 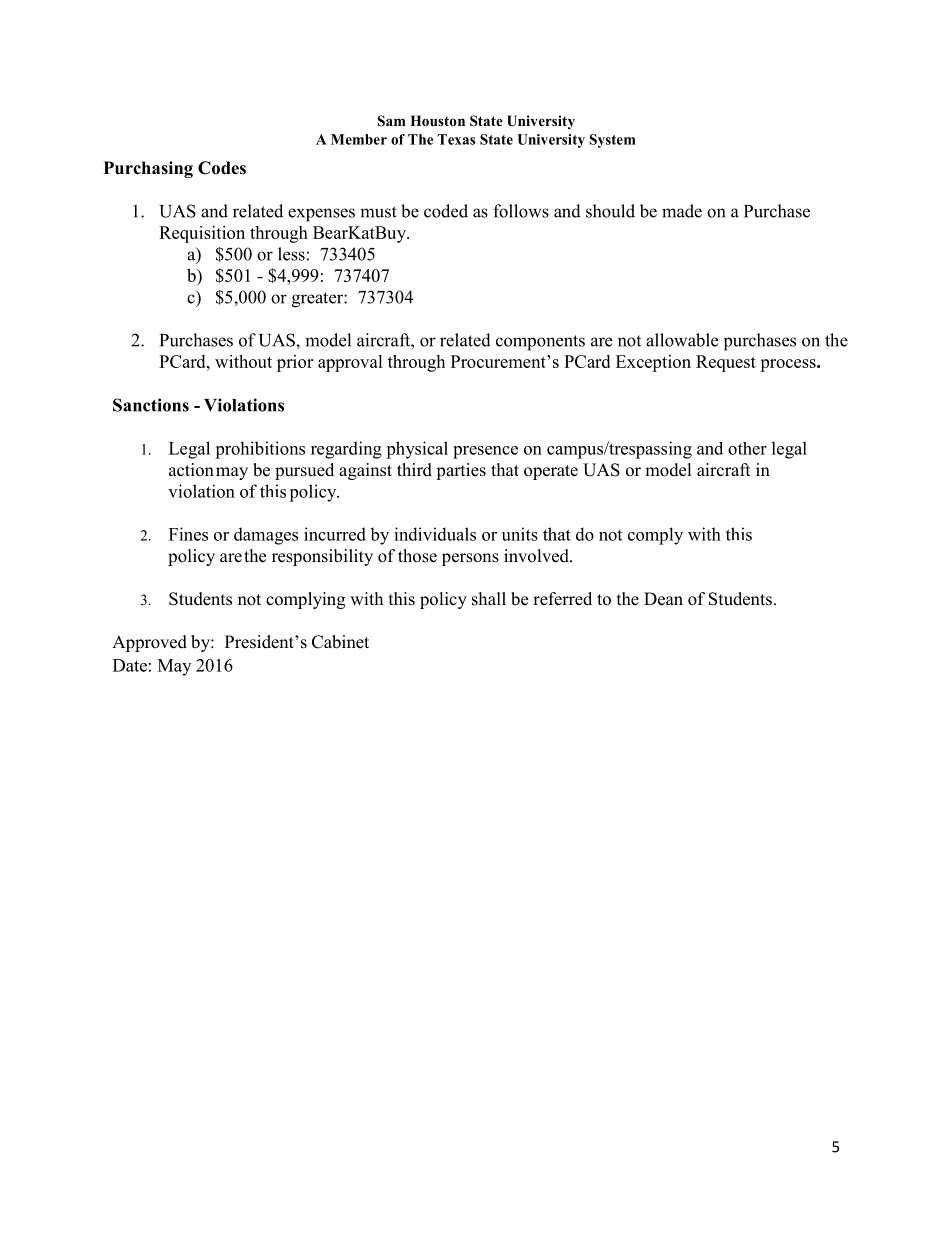 What do you see at coordinates (456, 139) in the image?
I see `Texas` at bounding box center [456, 139].
